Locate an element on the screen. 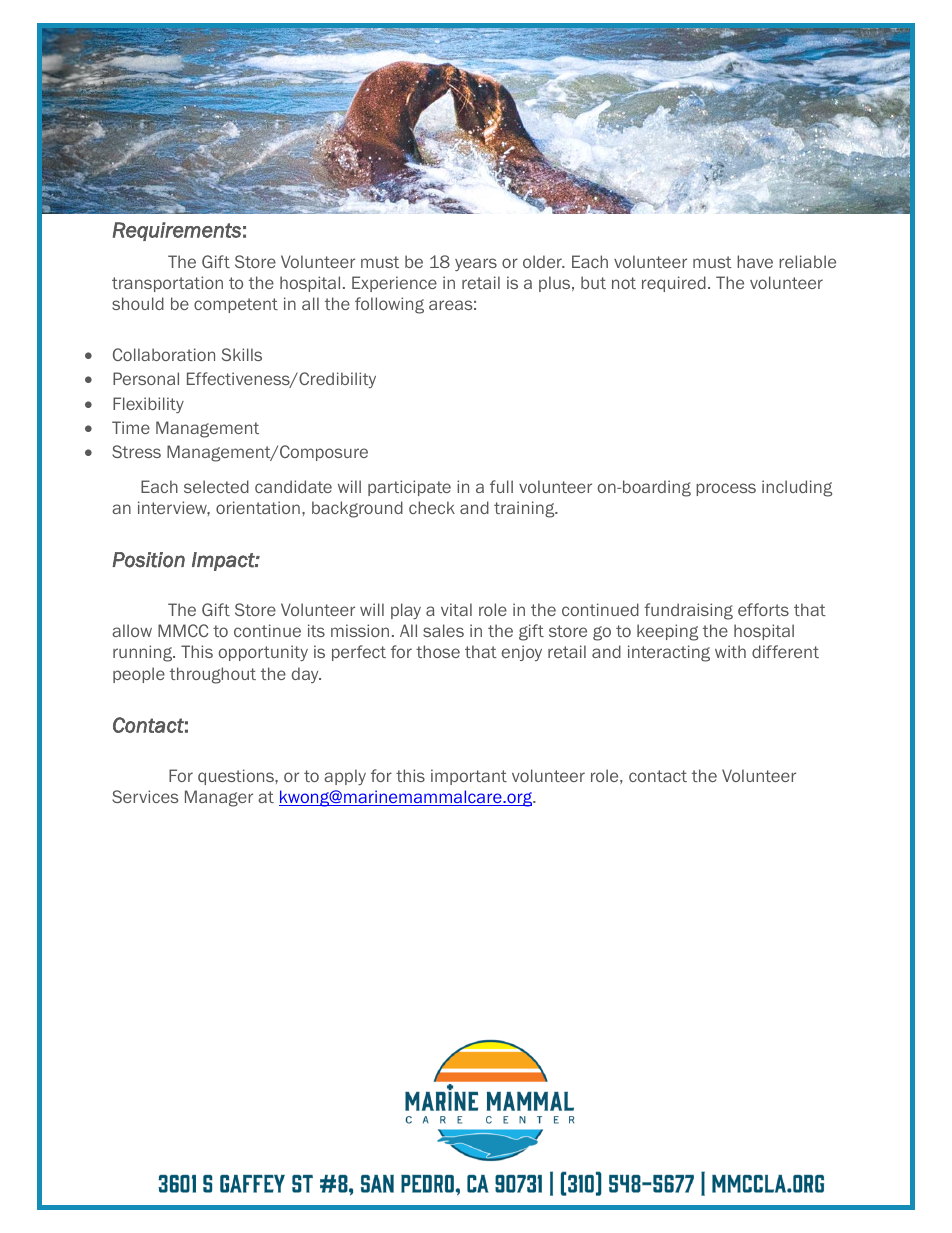 This screenshot has height=1233, width=952. full is located at coordinates (501, 486).
